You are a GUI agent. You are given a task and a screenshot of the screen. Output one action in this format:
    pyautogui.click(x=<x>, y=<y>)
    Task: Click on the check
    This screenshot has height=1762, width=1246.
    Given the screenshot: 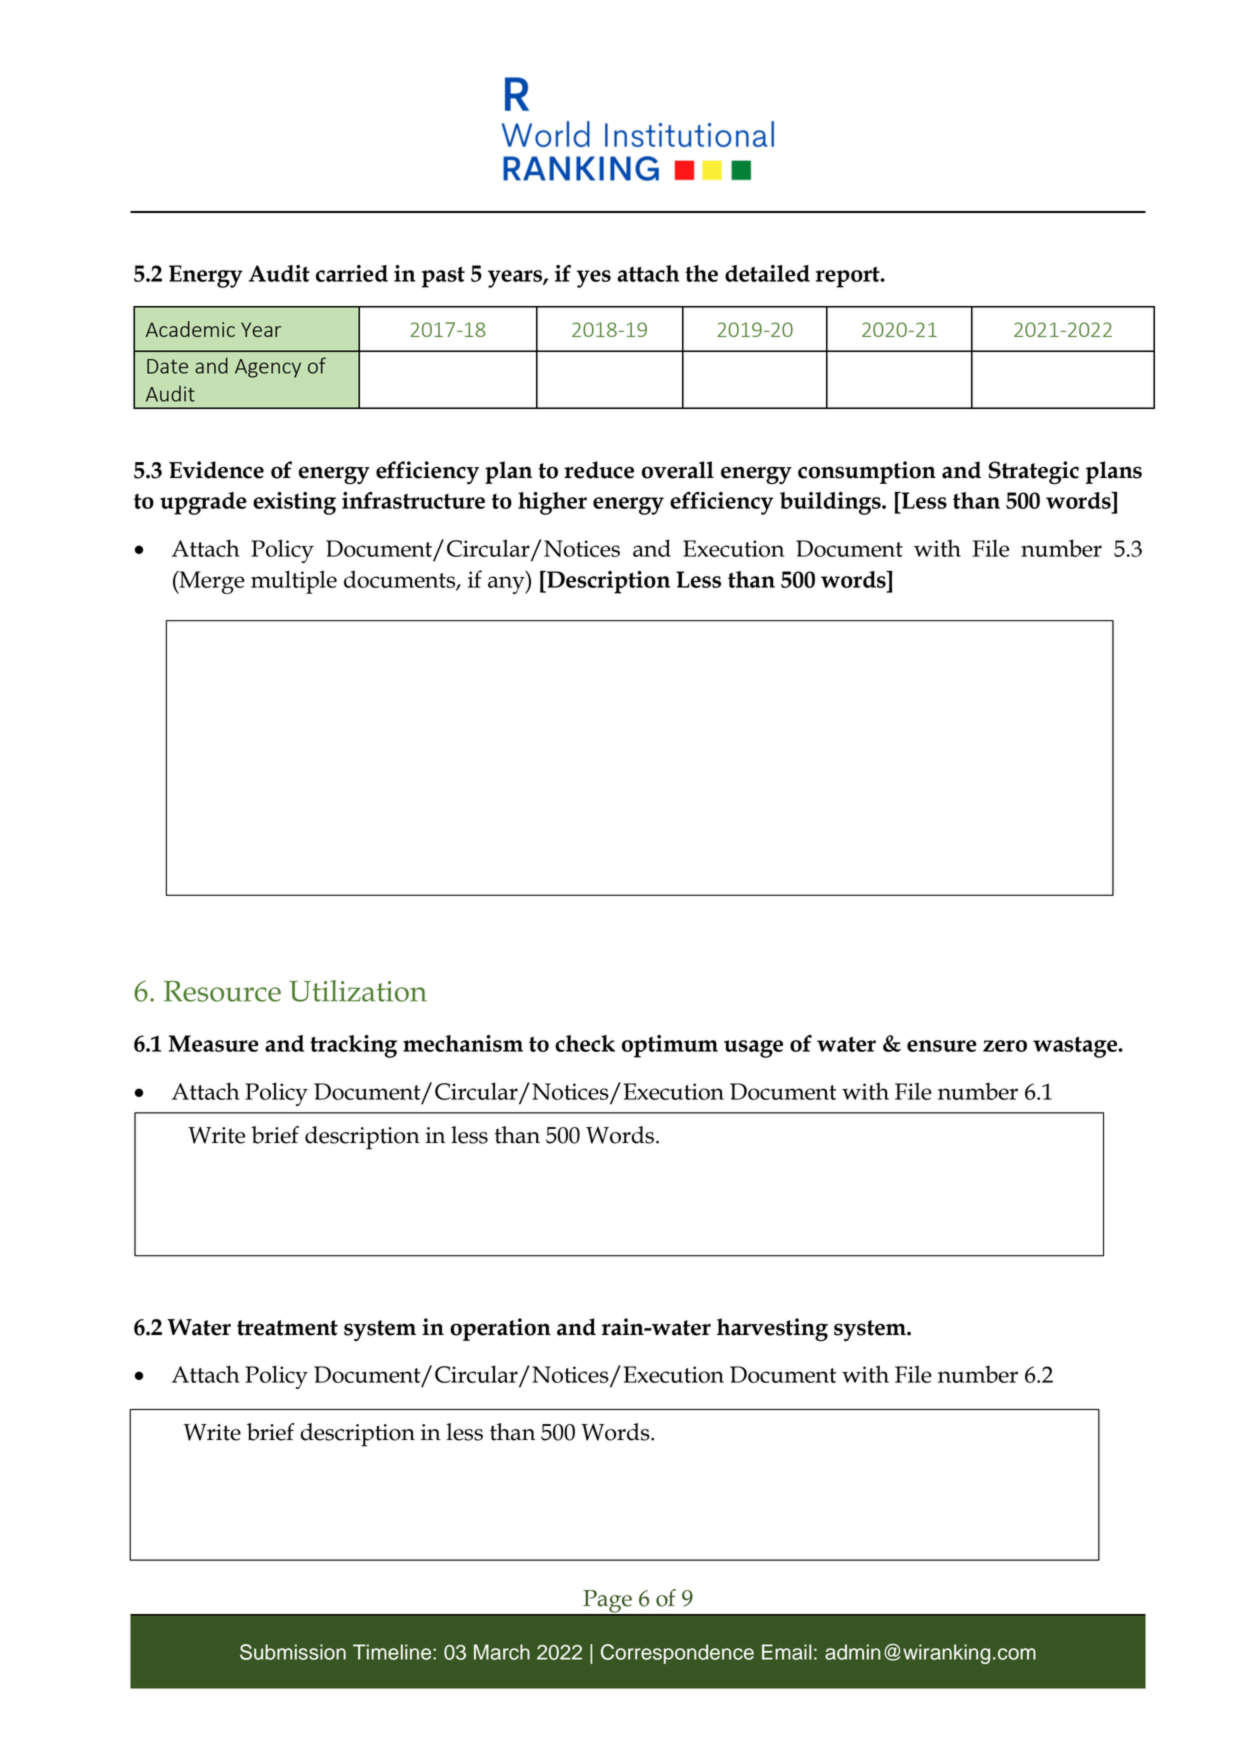 What is the action you would take?
    pyautogui.click(x=585, y=1043)
